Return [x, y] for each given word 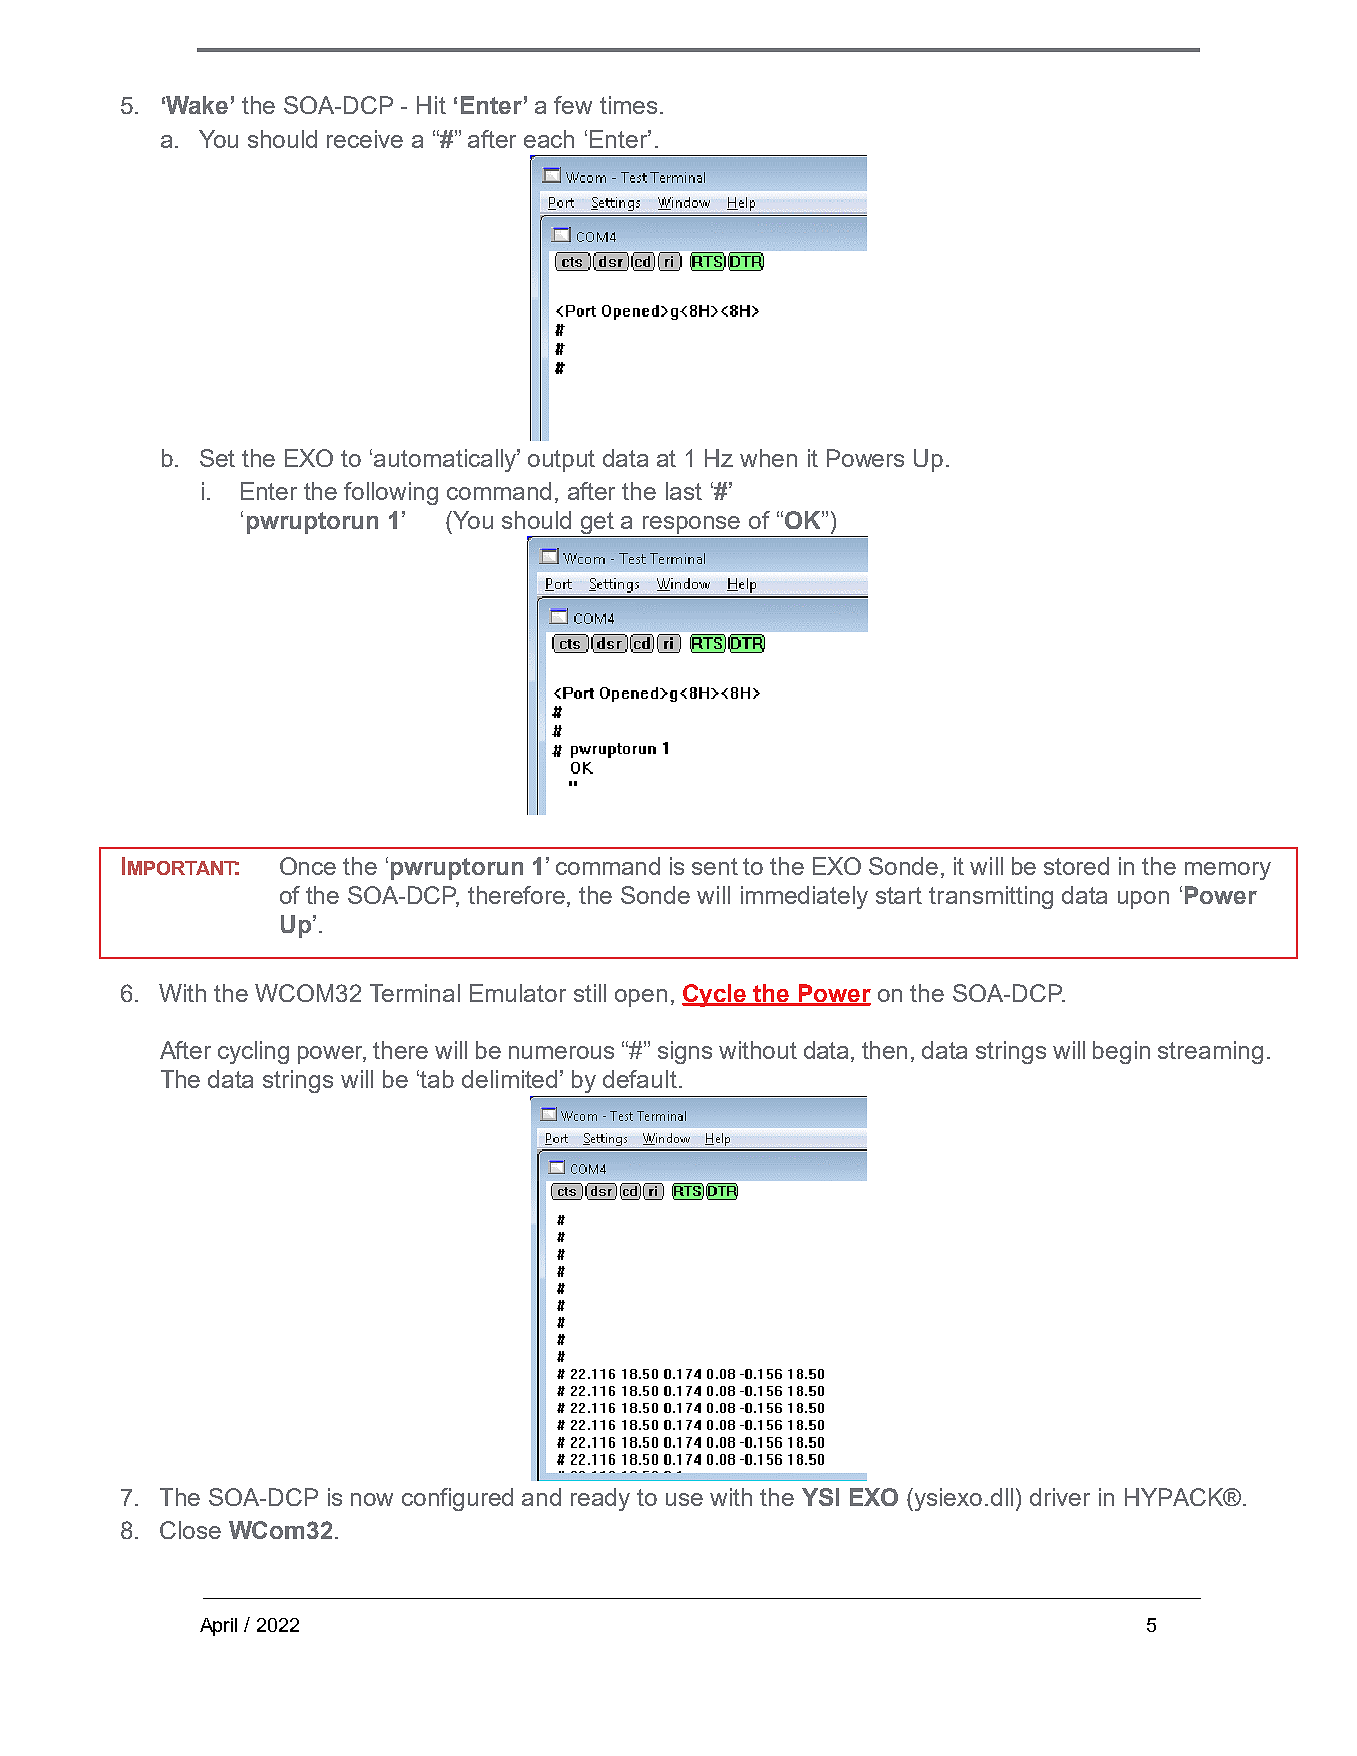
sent [715, 866]
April [218, 1627]
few [573, 105]
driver [1060, 1497]
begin [1121, 1052]
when [768, 458]
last [684, 491]
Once [308, 866]
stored [1076, 866]
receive [365, 139]
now [372, 1499]
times [628, 105]
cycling [253, 1052]
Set [217, 458]
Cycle [715, 995]
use [684, 1499]
